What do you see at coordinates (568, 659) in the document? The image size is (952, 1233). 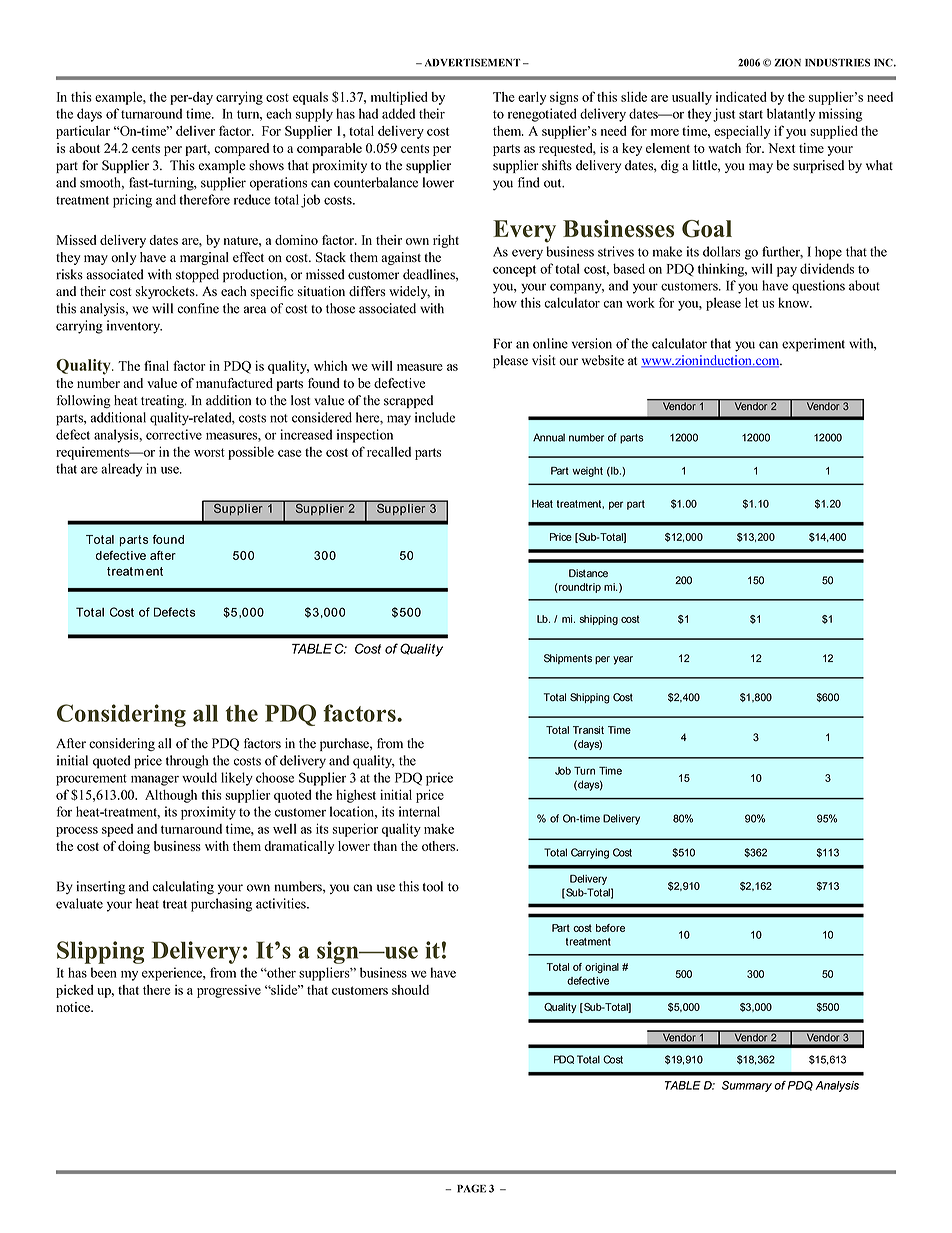 I see `Shipments` at bounding box center [568, 659].
